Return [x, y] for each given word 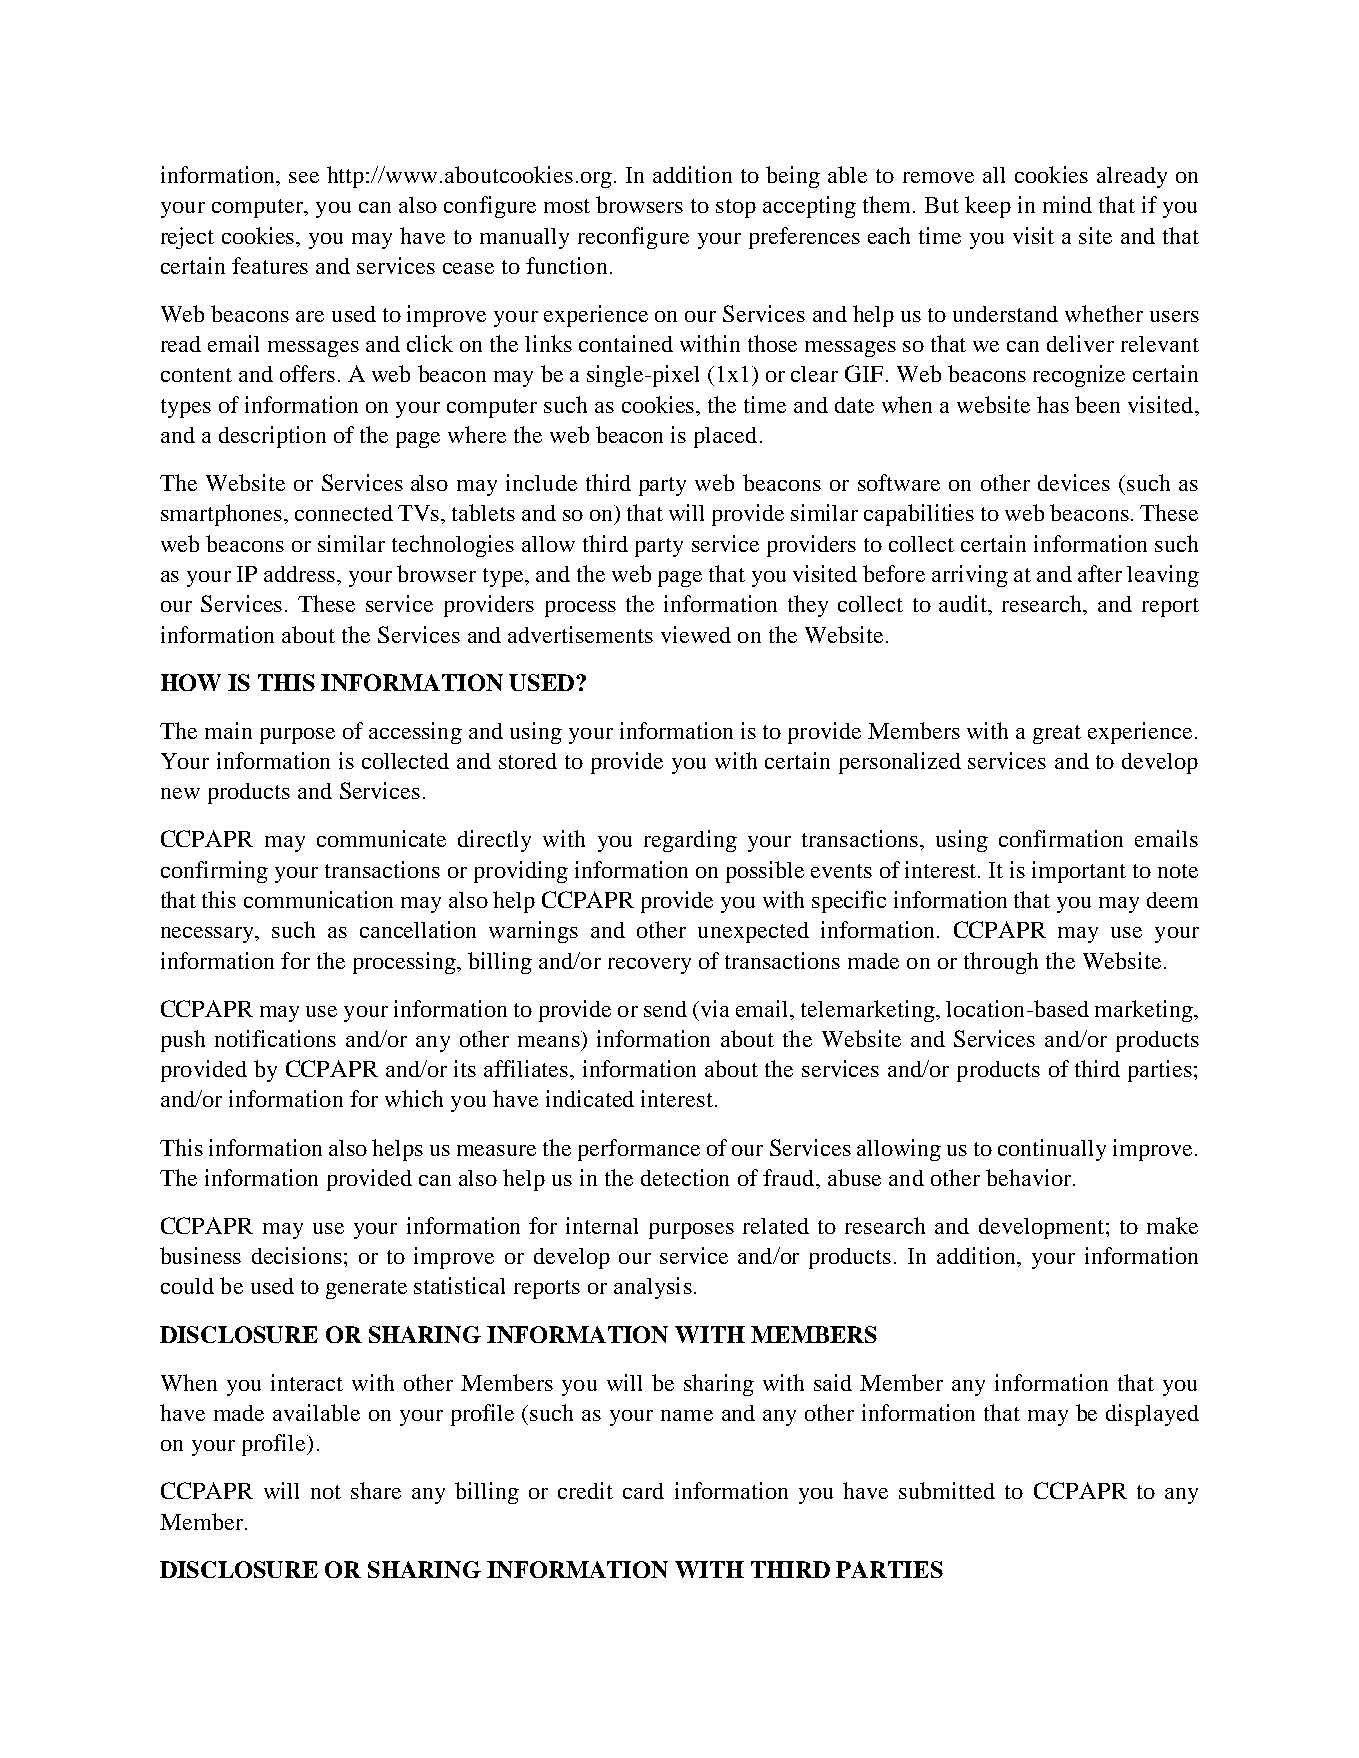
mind [1067, 204]
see [304, 177]
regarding [690, 841]
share [376, 1490]
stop [736, 208]
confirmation [1061, 838]
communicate [381, 838]
